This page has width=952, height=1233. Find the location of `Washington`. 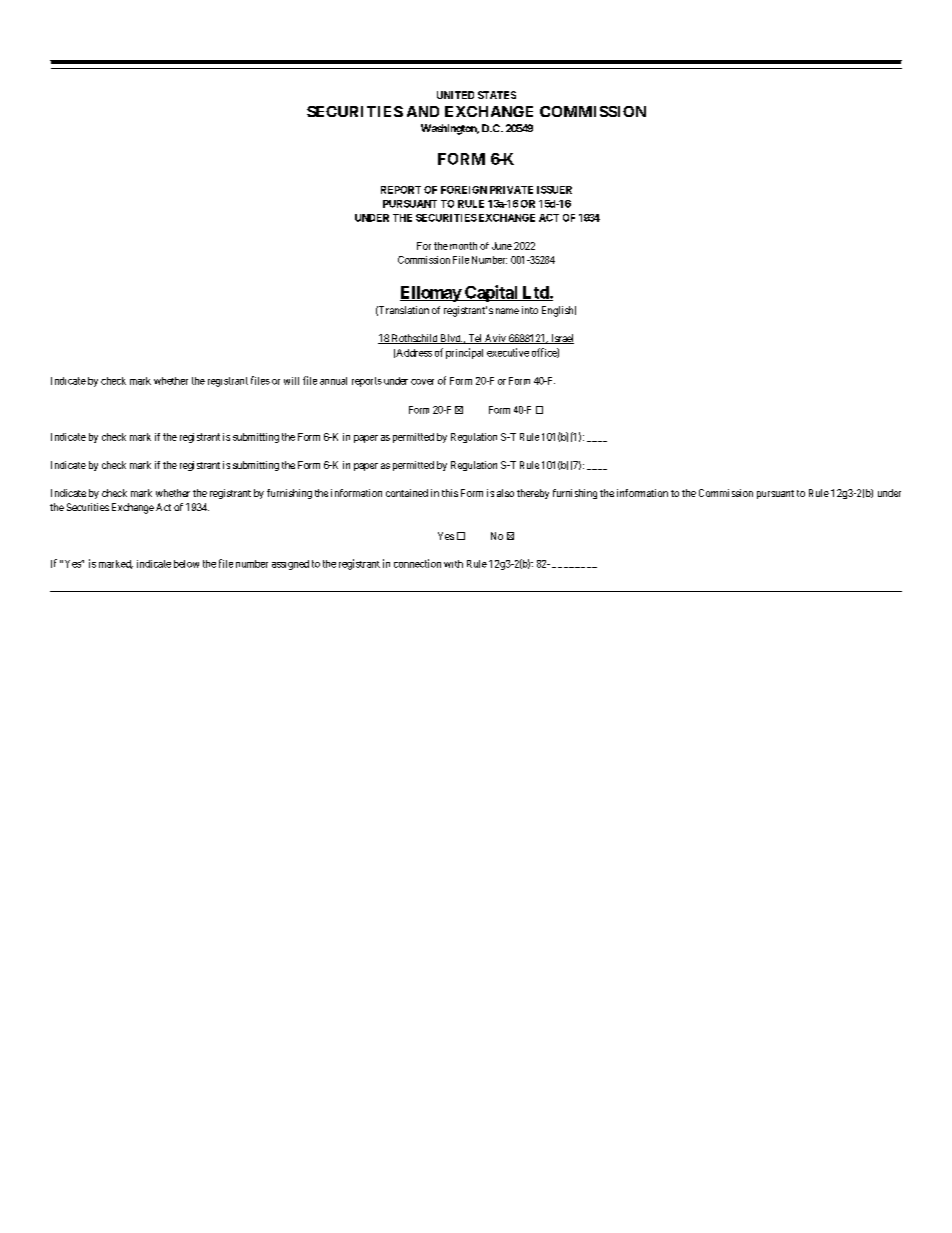

Washington is located at coordinates (450, 129).
